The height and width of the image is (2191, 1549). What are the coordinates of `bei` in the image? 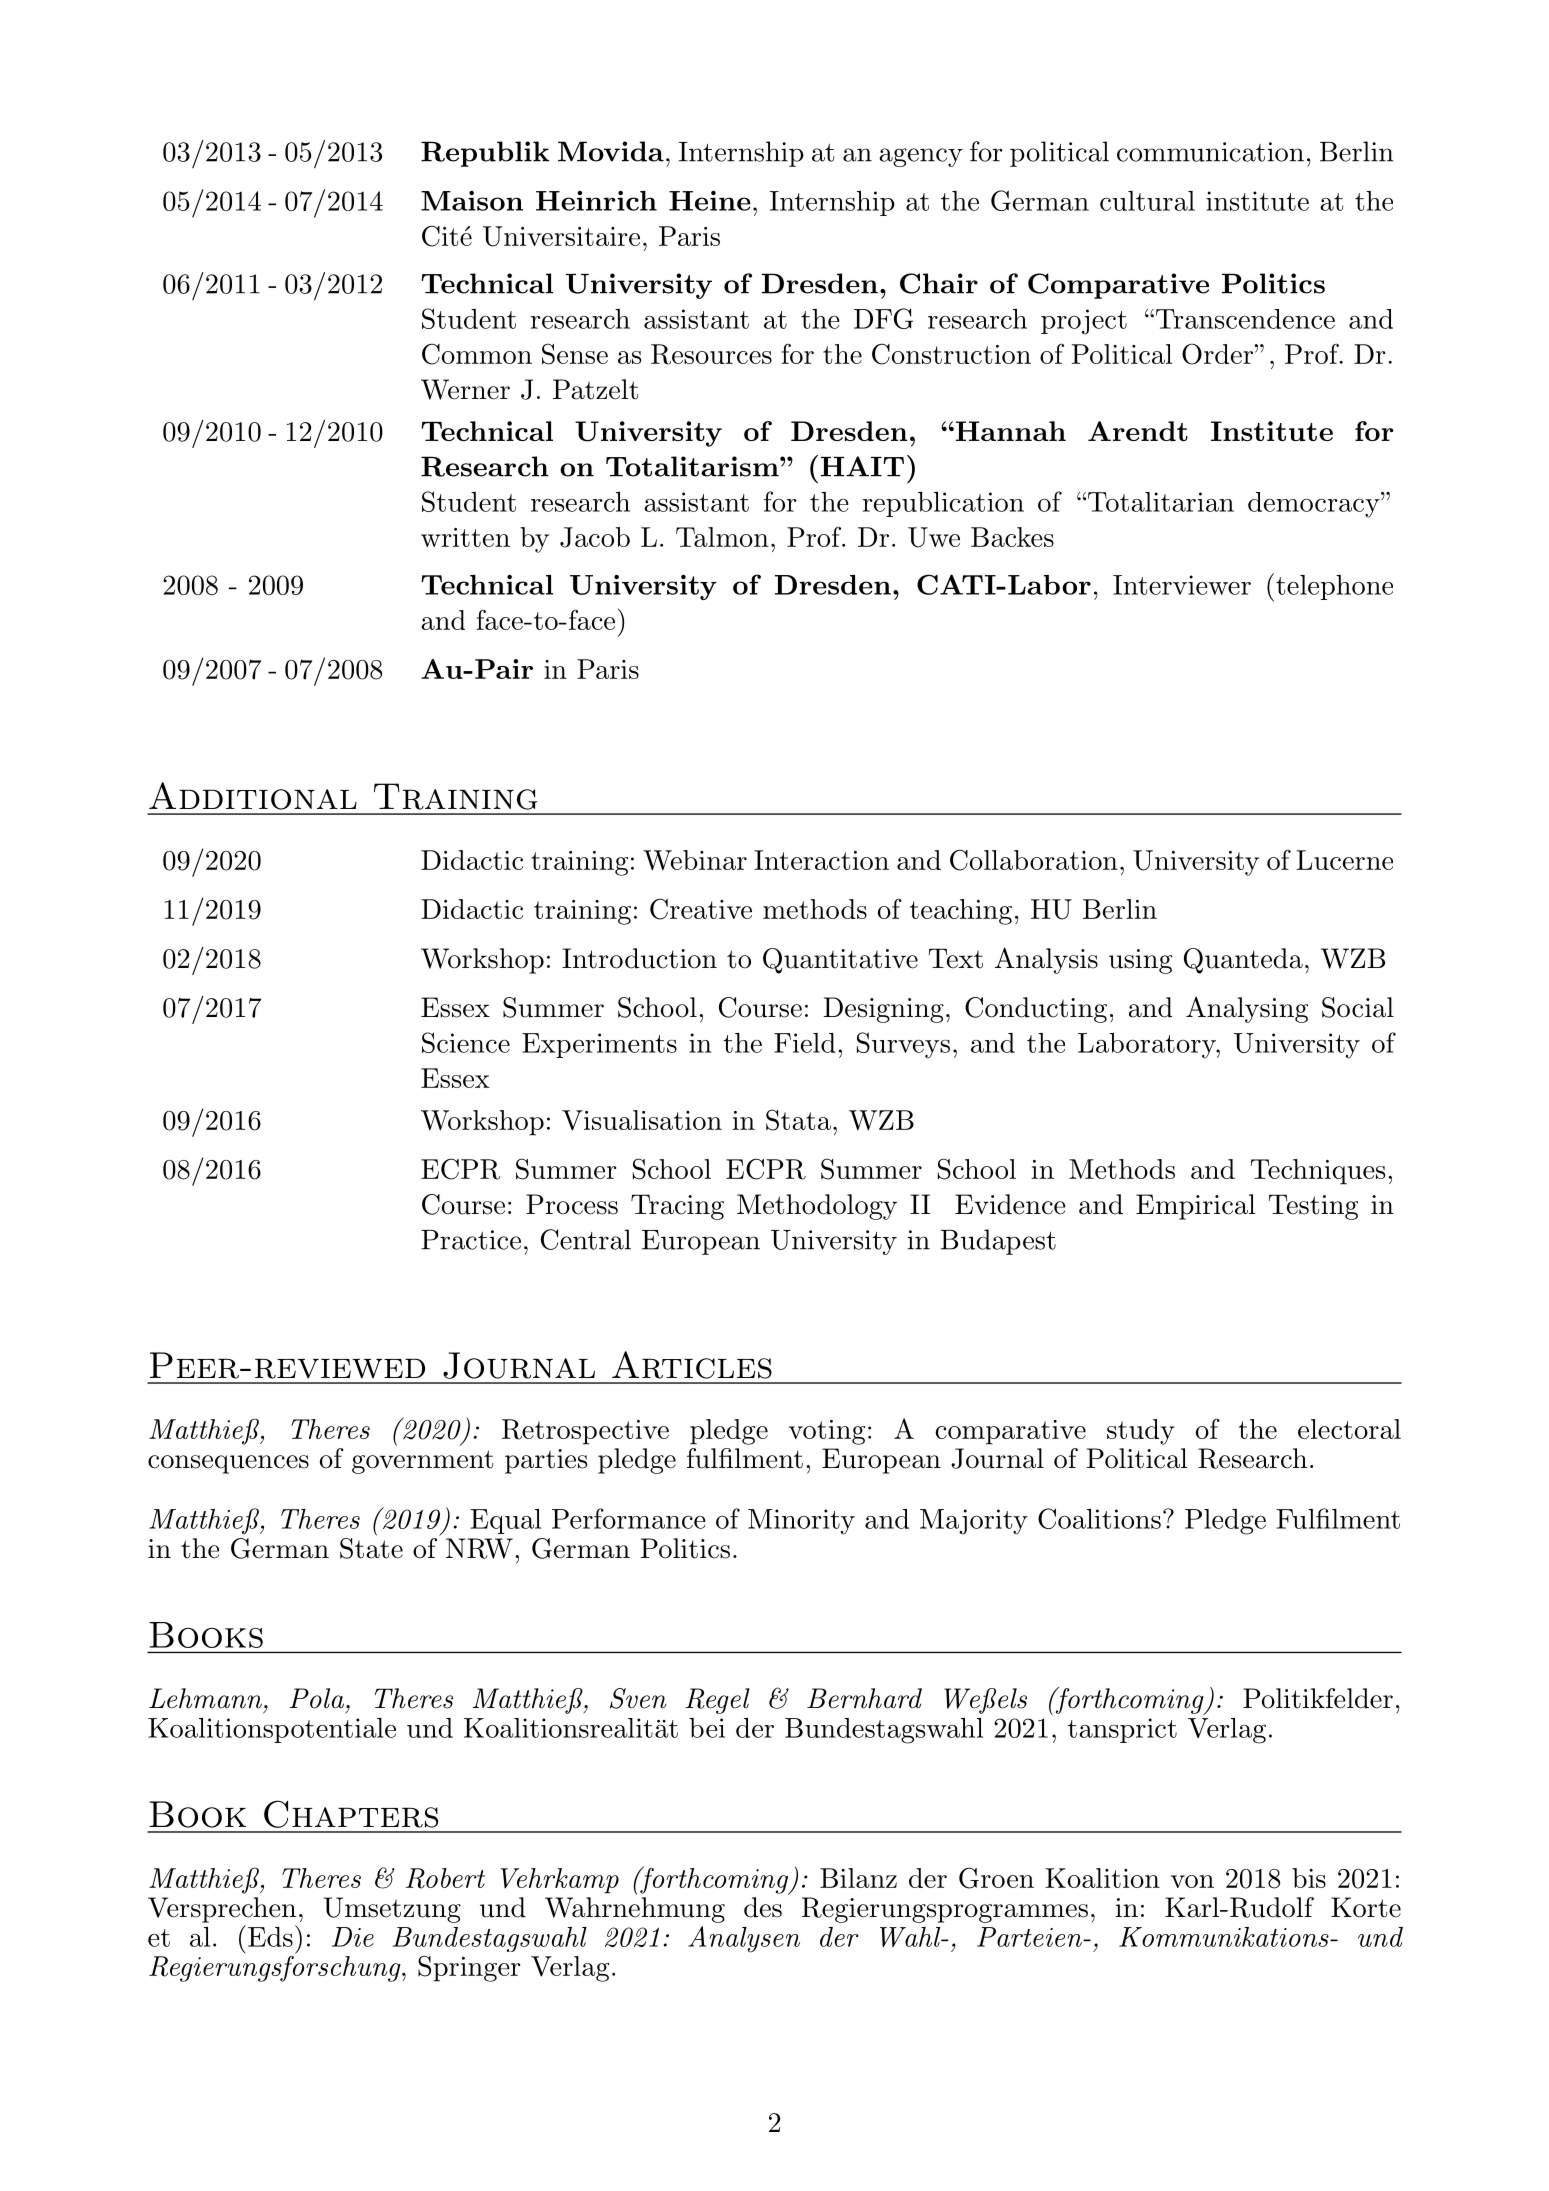 It's located at (707, 1728).
